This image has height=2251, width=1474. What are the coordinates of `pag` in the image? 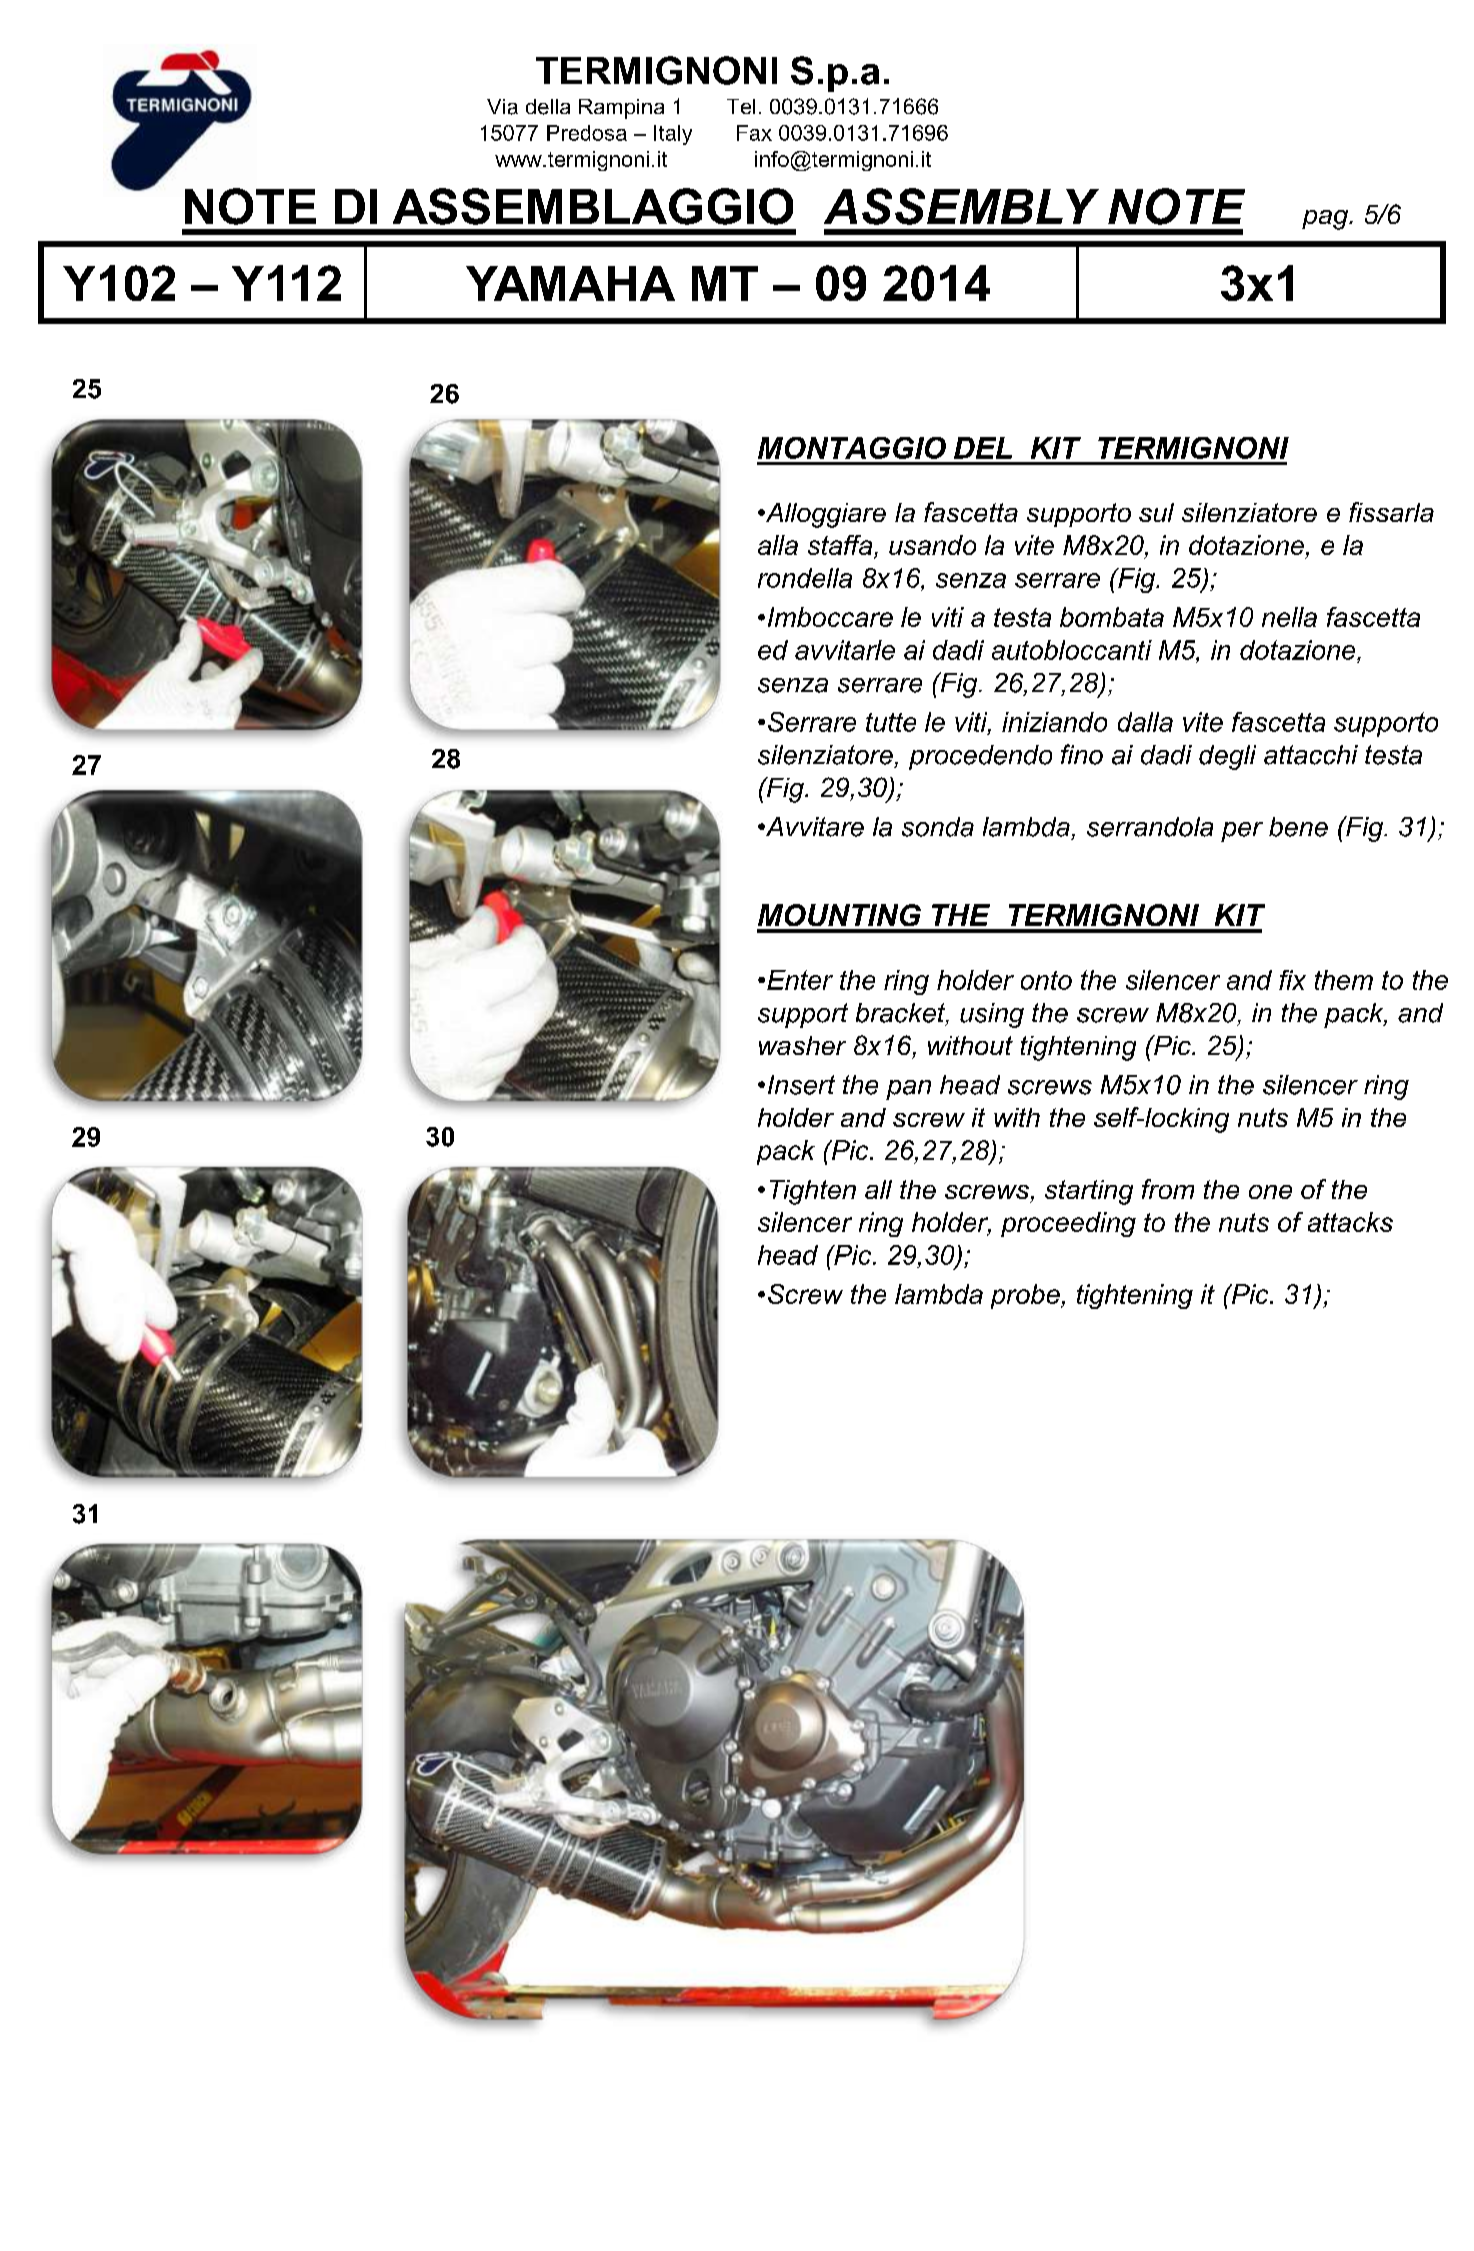 It's located at (1326, 220).
